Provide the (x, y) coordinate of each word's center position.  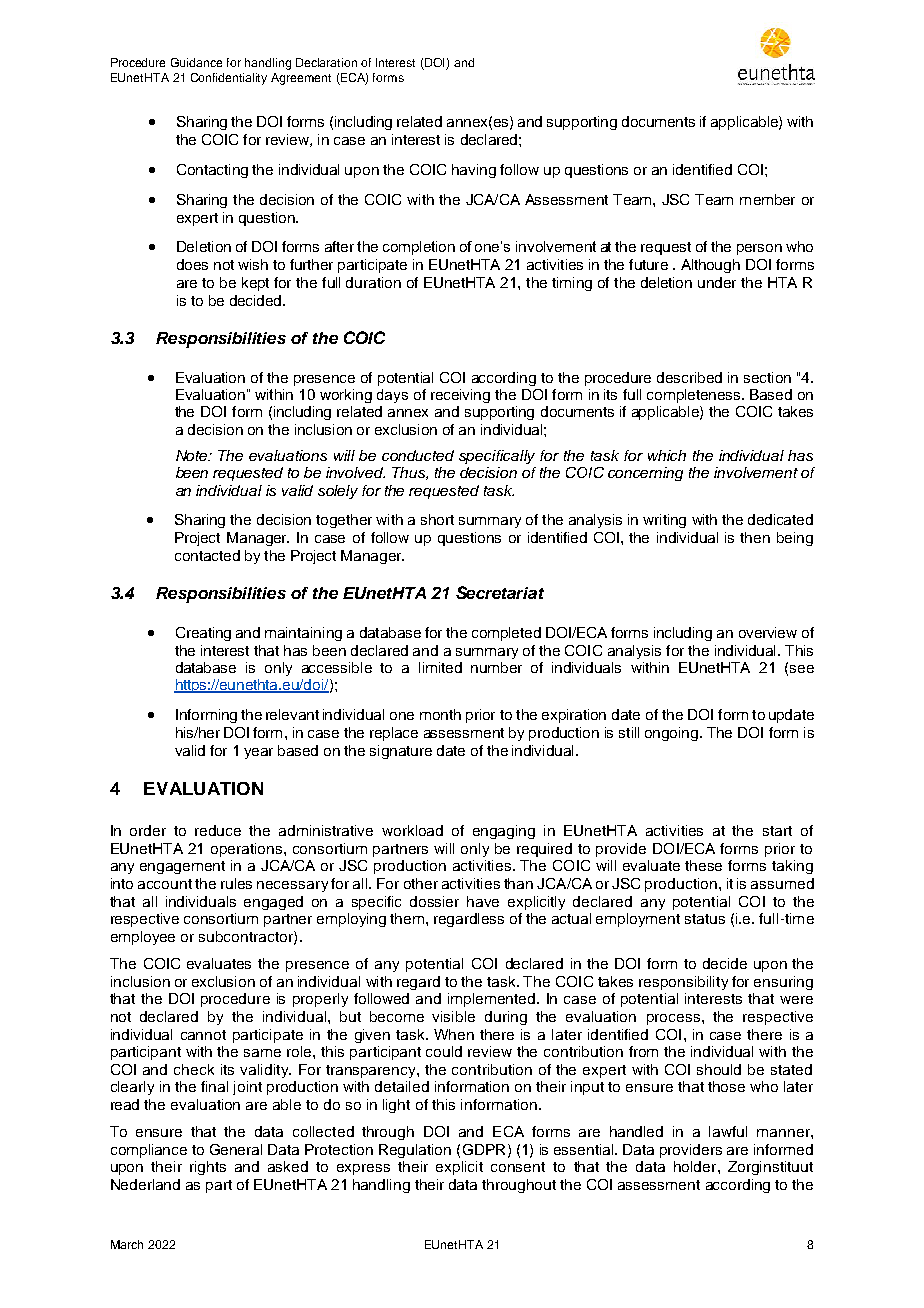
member (767, 199)
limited (440, 667)
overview (768, 632)
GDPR (484, 1149)
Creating (203, 634)
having (474, 171)
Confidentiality (229, 79)
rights (208, 1168)
